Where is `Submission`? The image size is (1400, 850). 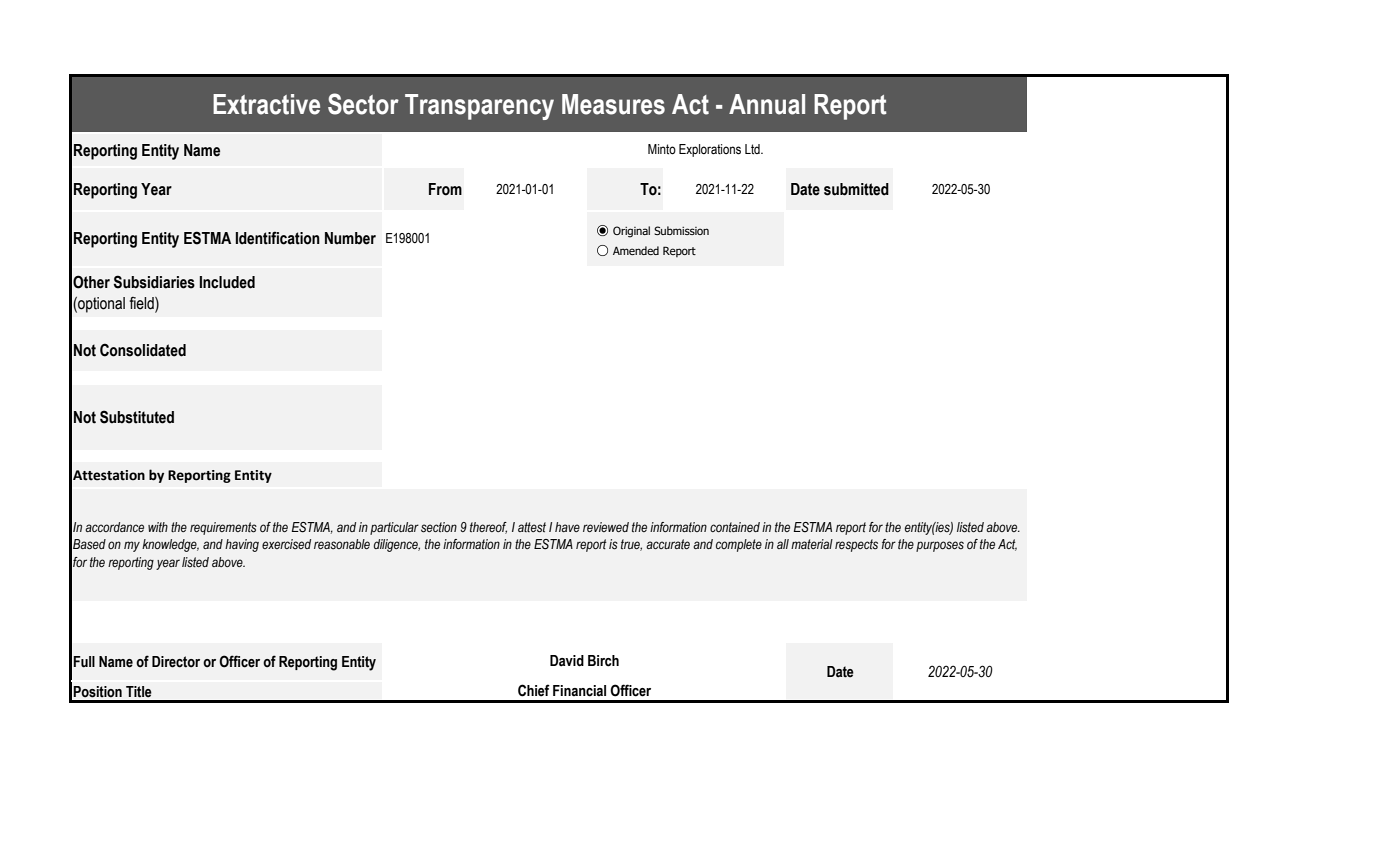
Submission is located at coordinates (681, 230).
